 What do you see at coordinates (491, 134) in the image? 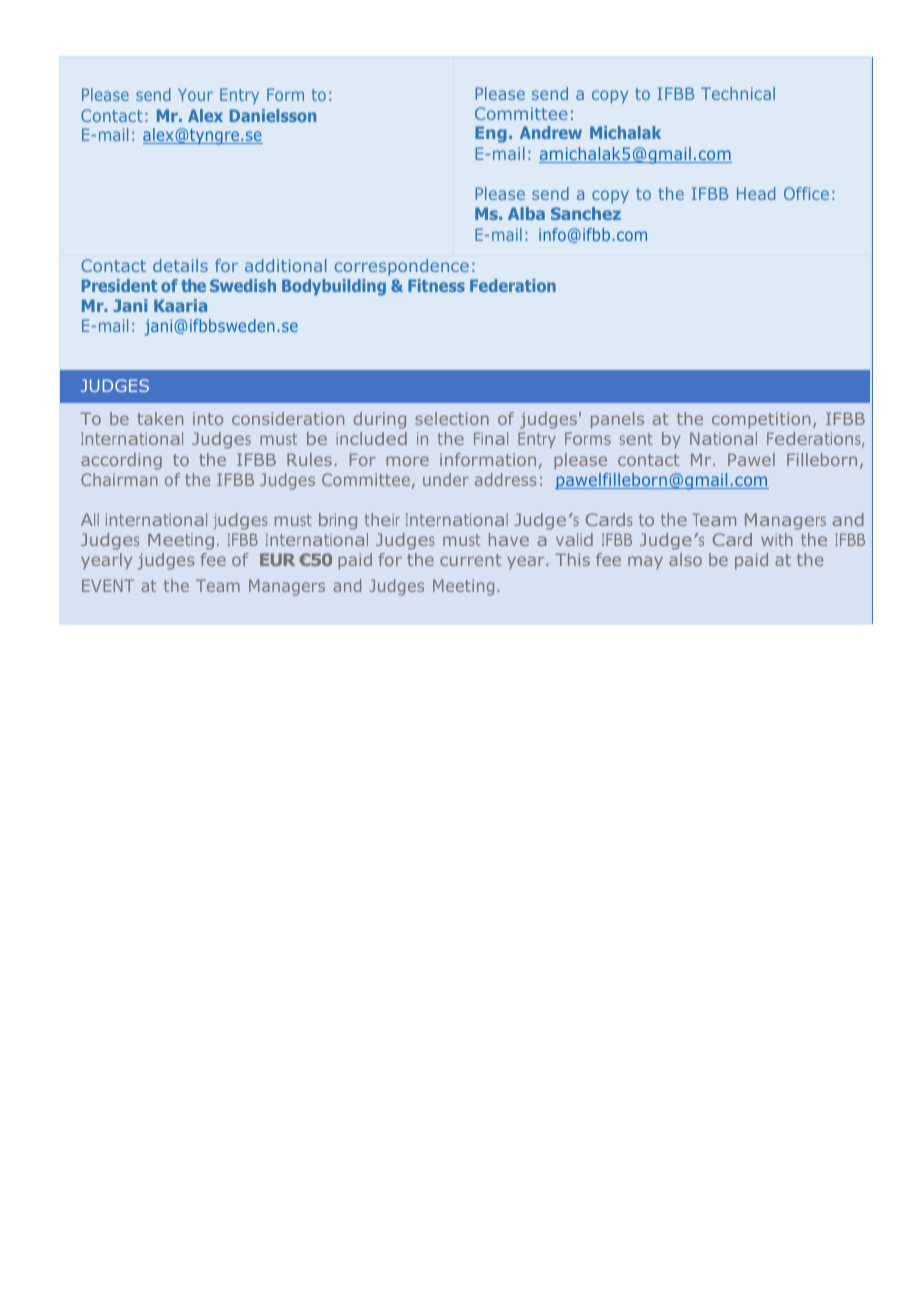
I see `Eng` at bounding box center [491, 134].
